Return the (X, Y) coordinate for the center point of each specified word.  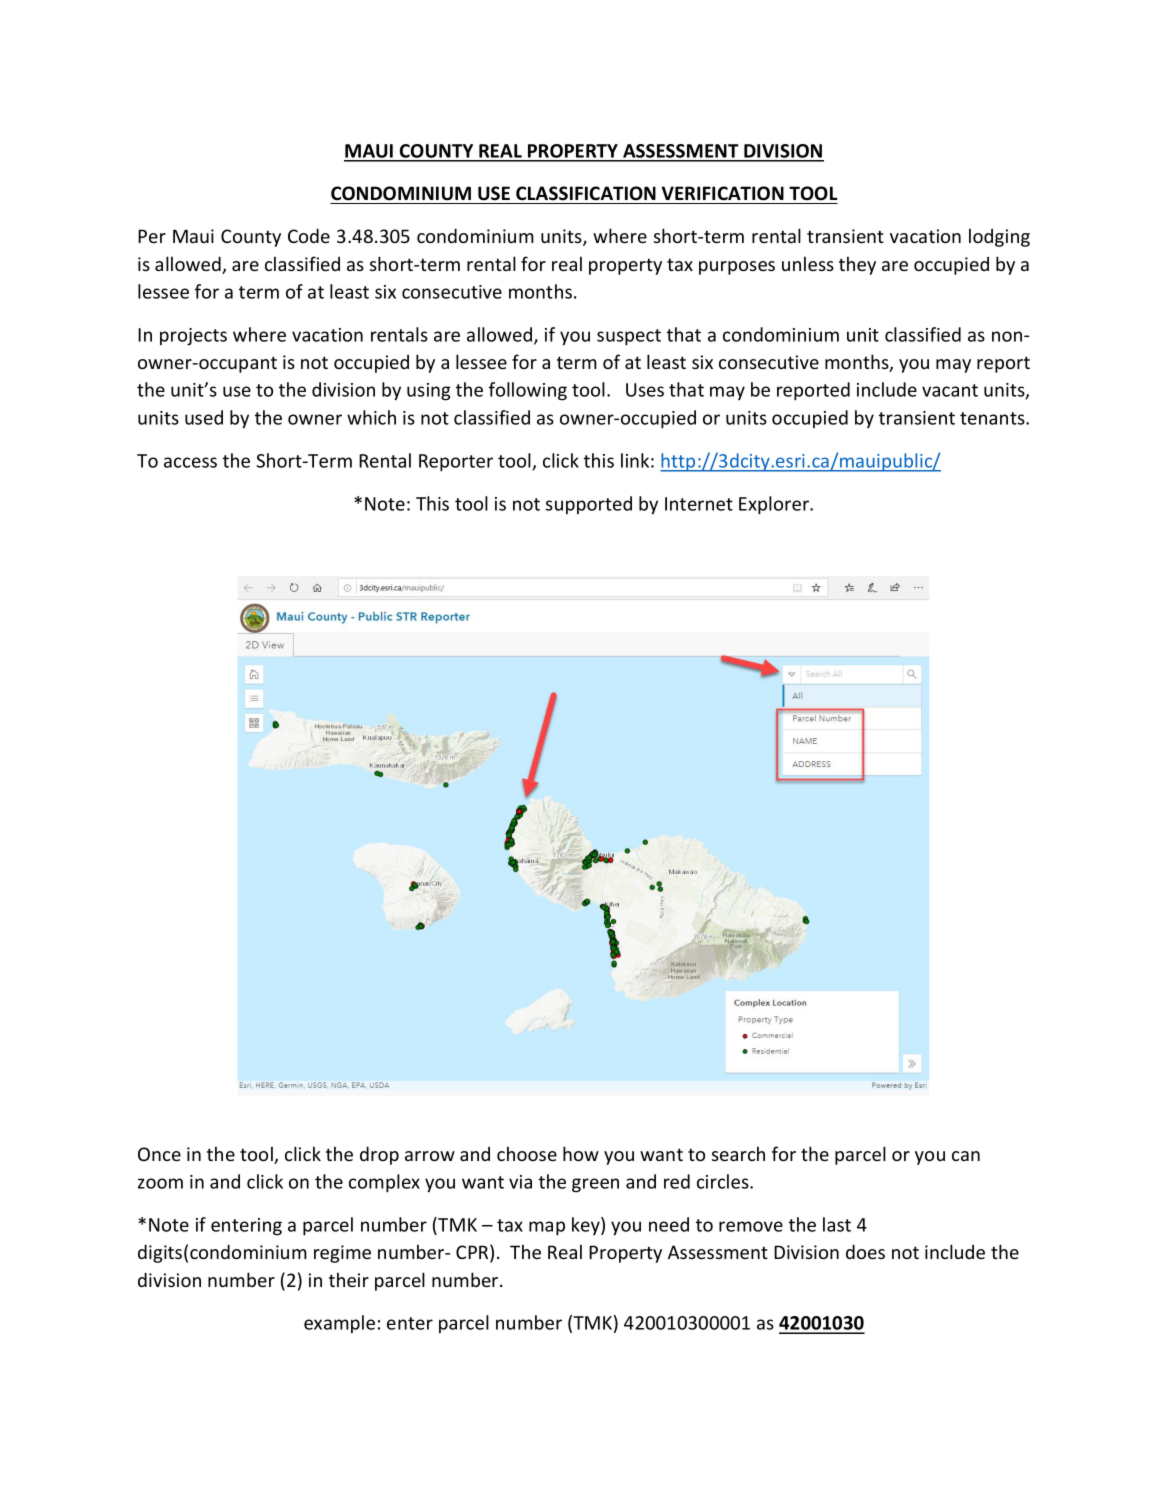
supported (589, 505)
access (190, 462)
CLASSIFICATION (586, 193)
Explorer (775, 505)
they (857, 265)
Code (309, 235)
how (581, 1153)
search (738, 1153)
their (349, 1279)
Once (159, 1154)
